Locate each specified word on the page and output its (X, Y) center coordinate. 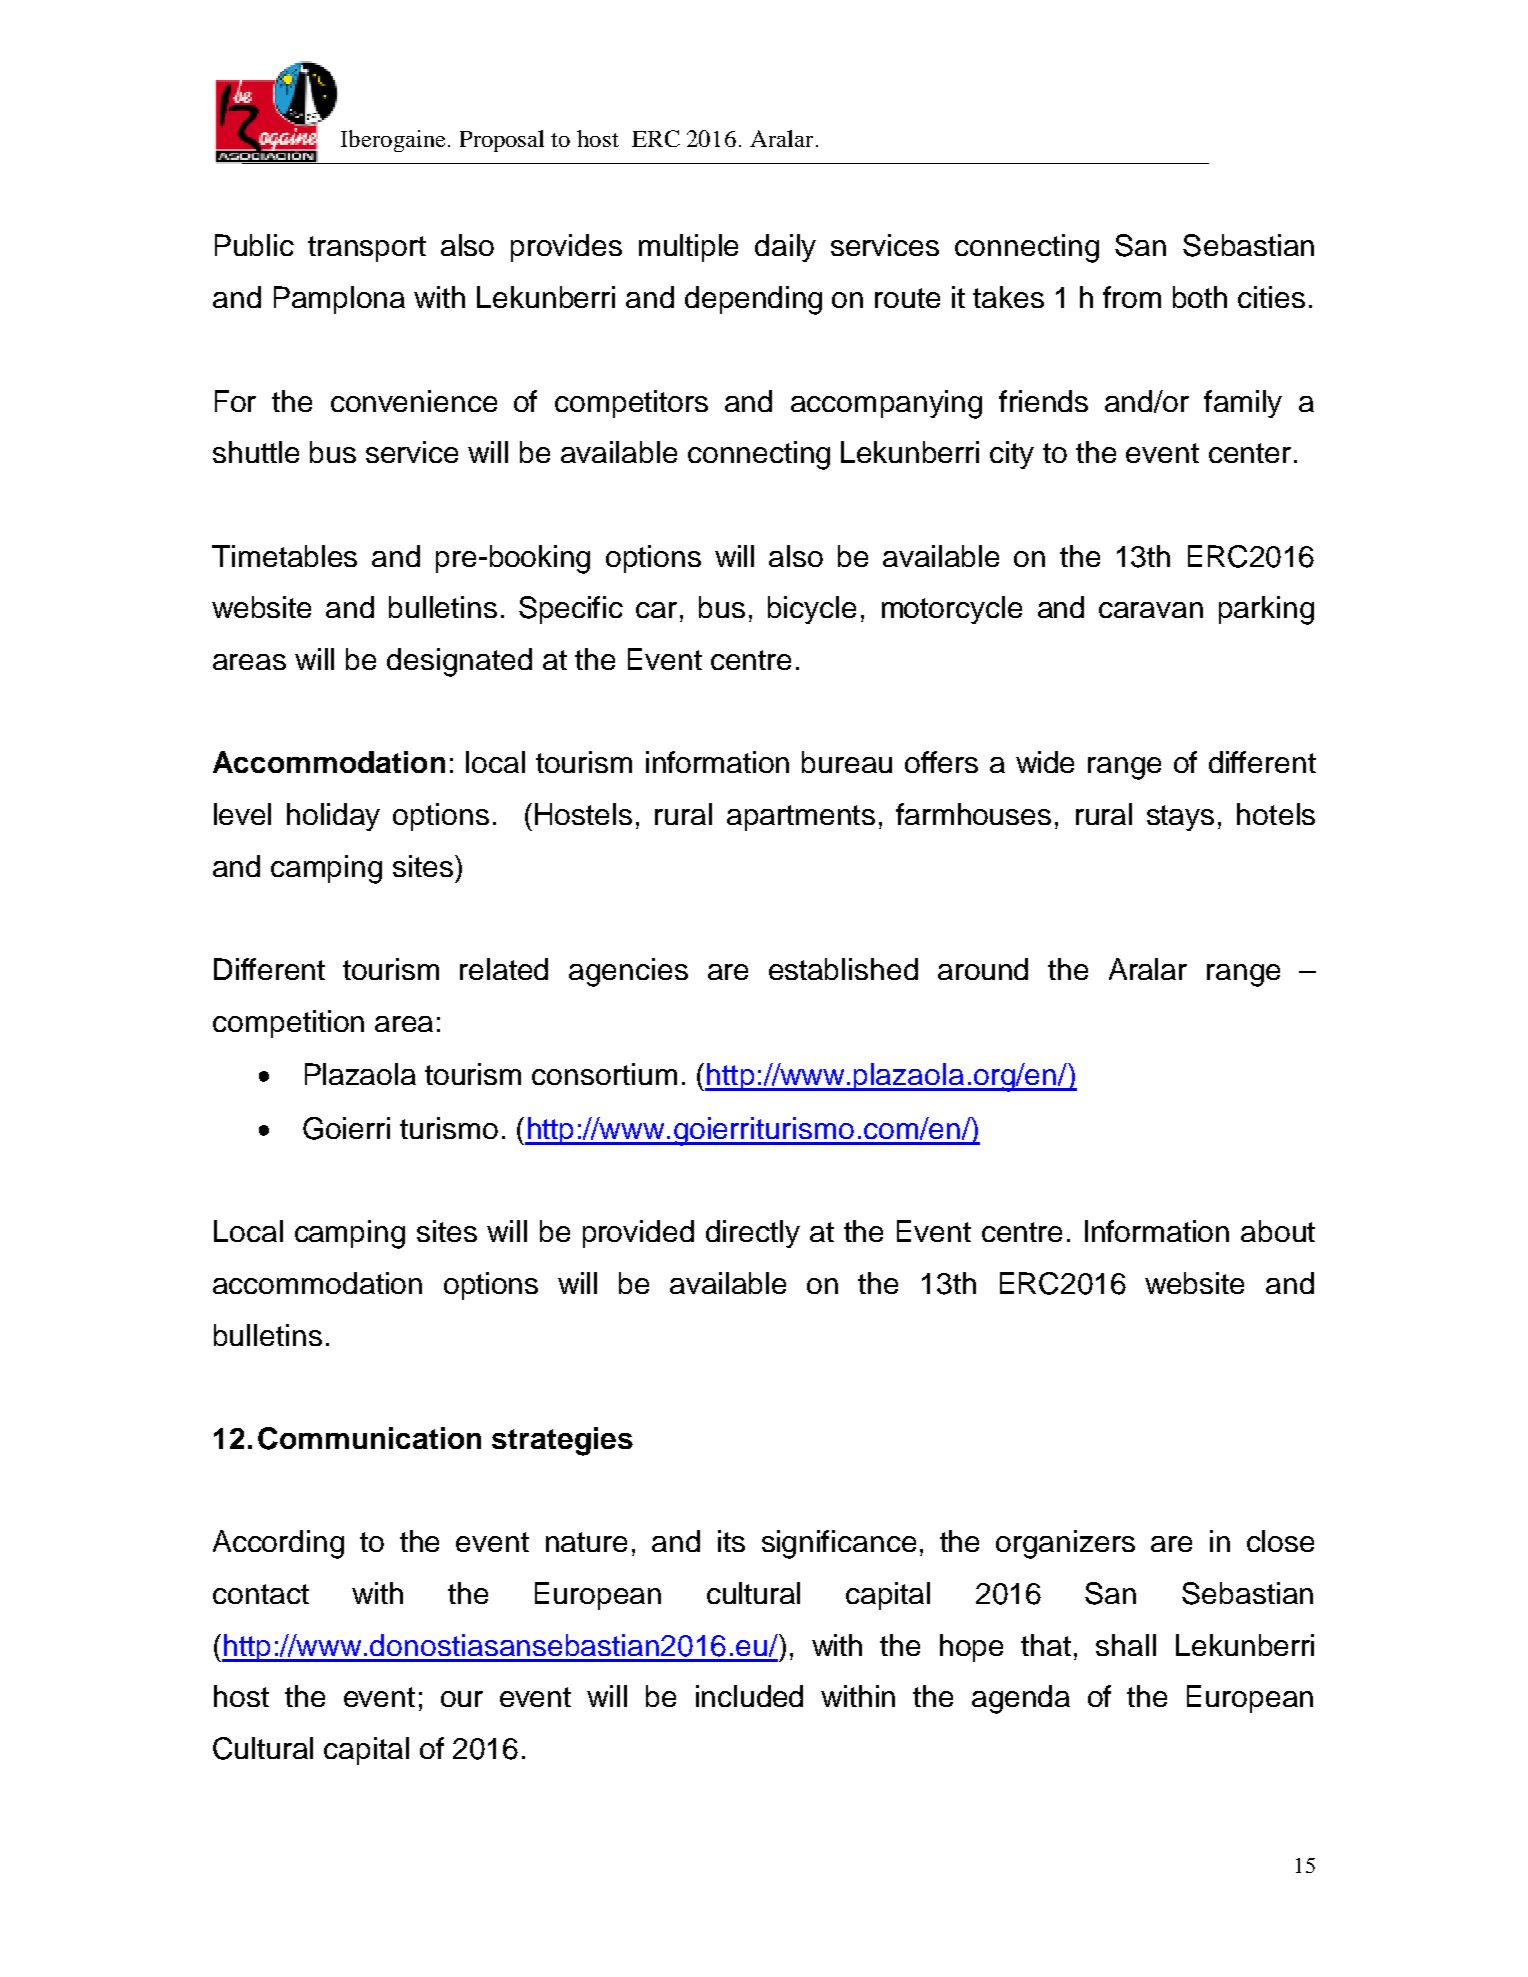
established (843, 969)
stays (1180, 818)
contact (261, 1594)
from (1132, 297)
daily (785, 248)
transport (367, 249)
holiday (333, 817)
